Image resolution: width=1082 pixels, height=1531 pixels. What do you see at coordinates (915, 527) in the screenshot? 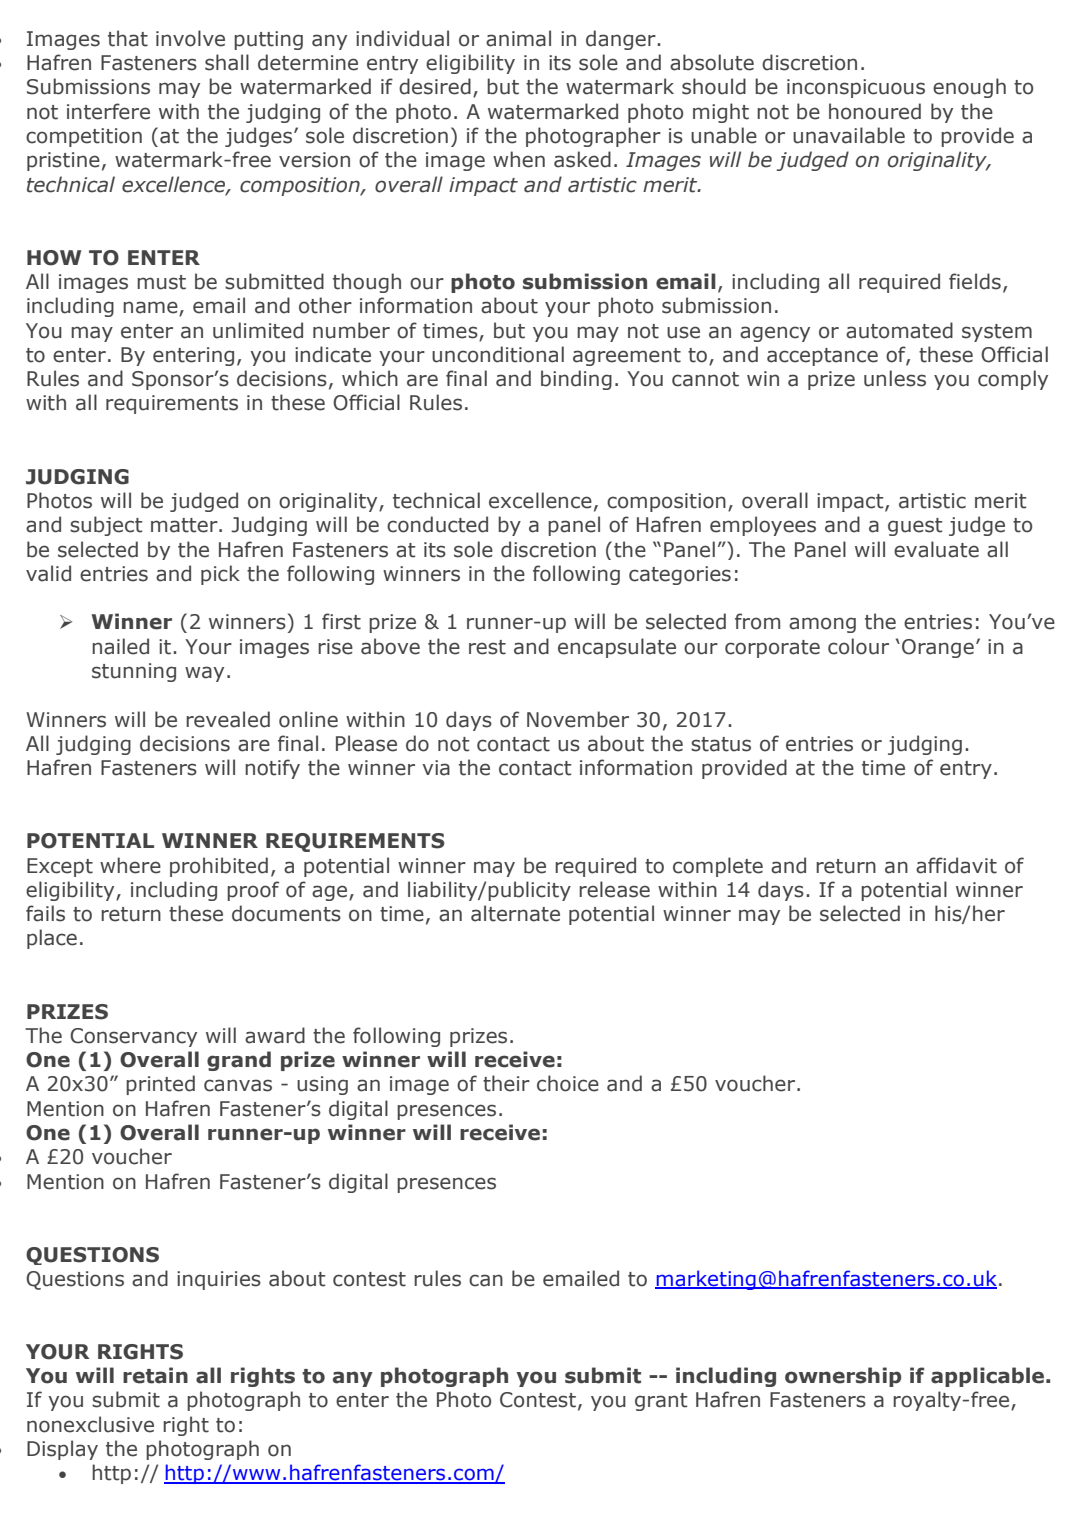
I see `guest` at bounding box center [915, 527].
